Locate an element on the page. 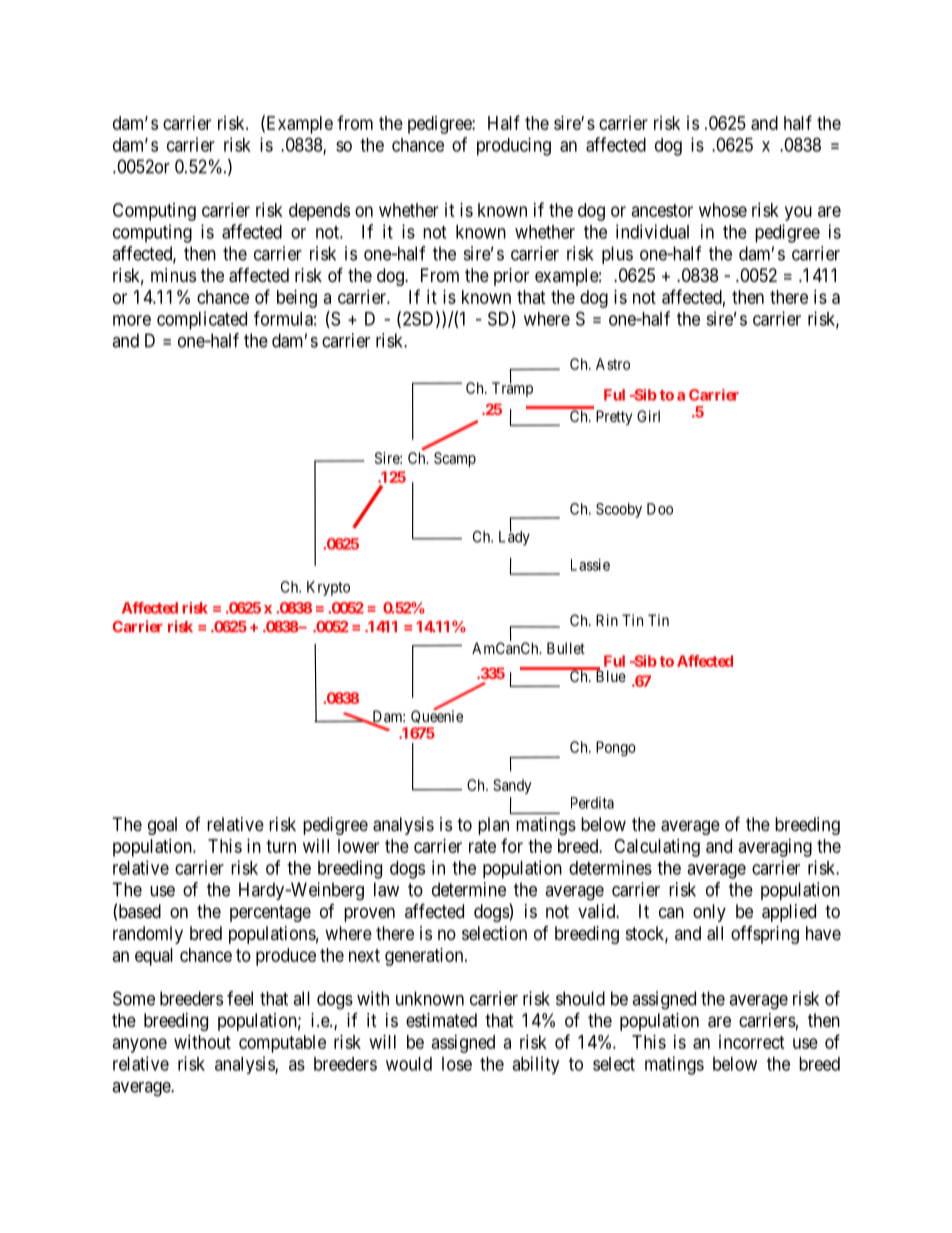 This page has height=1233, width=952. Krypto is located at coordinates (328, 588).
